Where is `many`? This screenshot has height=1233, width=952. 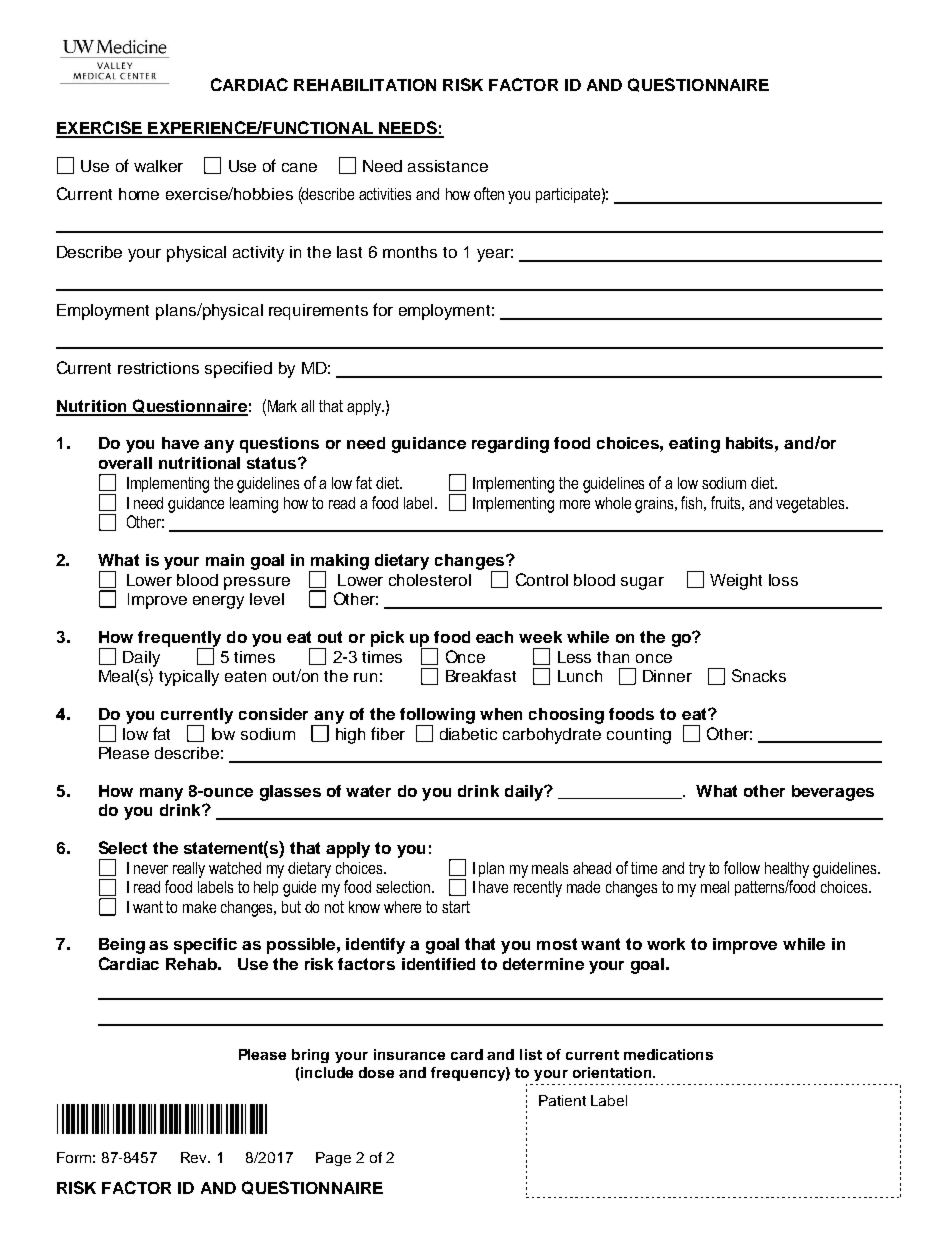
many is located at coordinates (161, 794).
